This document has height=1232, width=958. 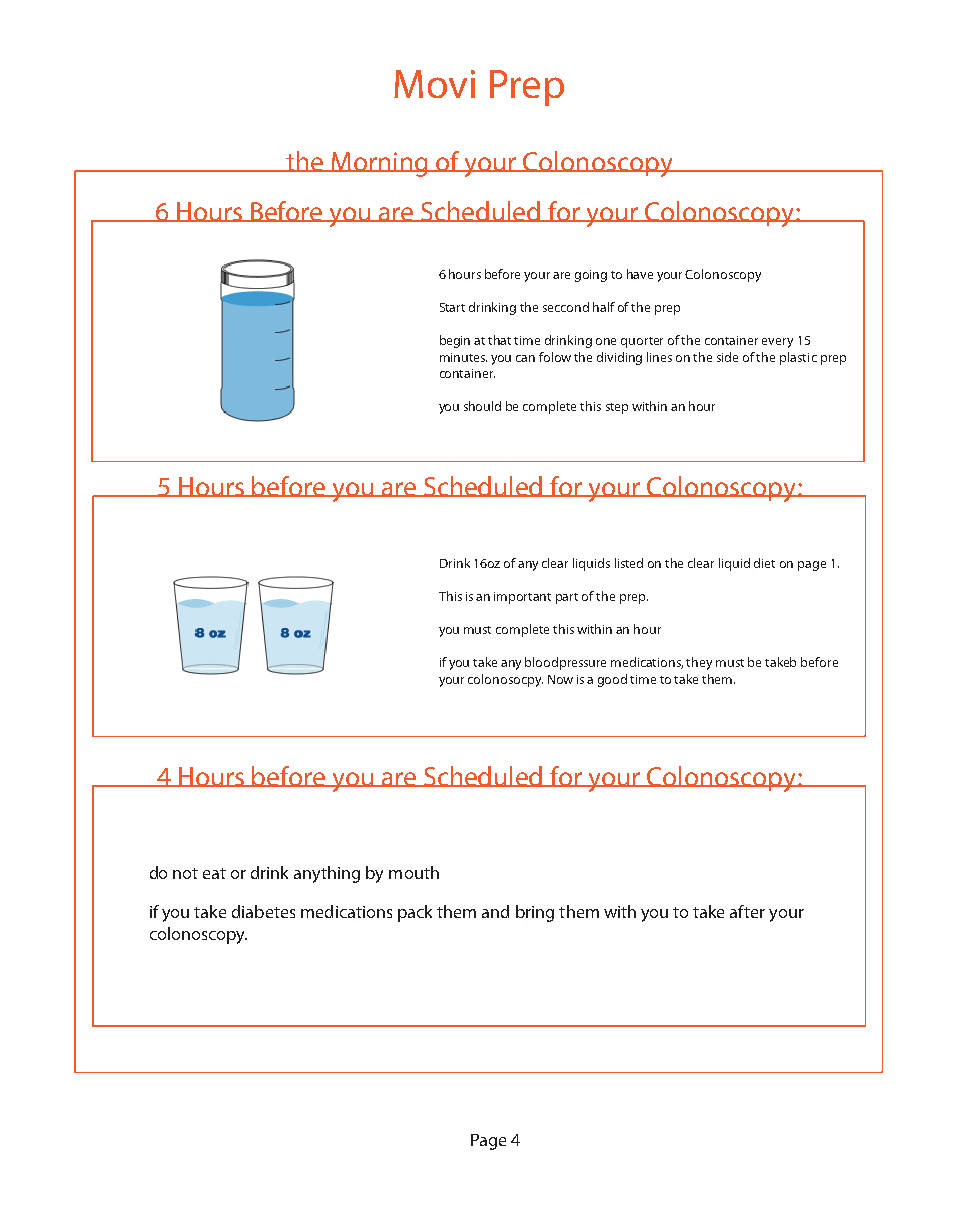 I want to click on should, so click(x=482, y=406).
